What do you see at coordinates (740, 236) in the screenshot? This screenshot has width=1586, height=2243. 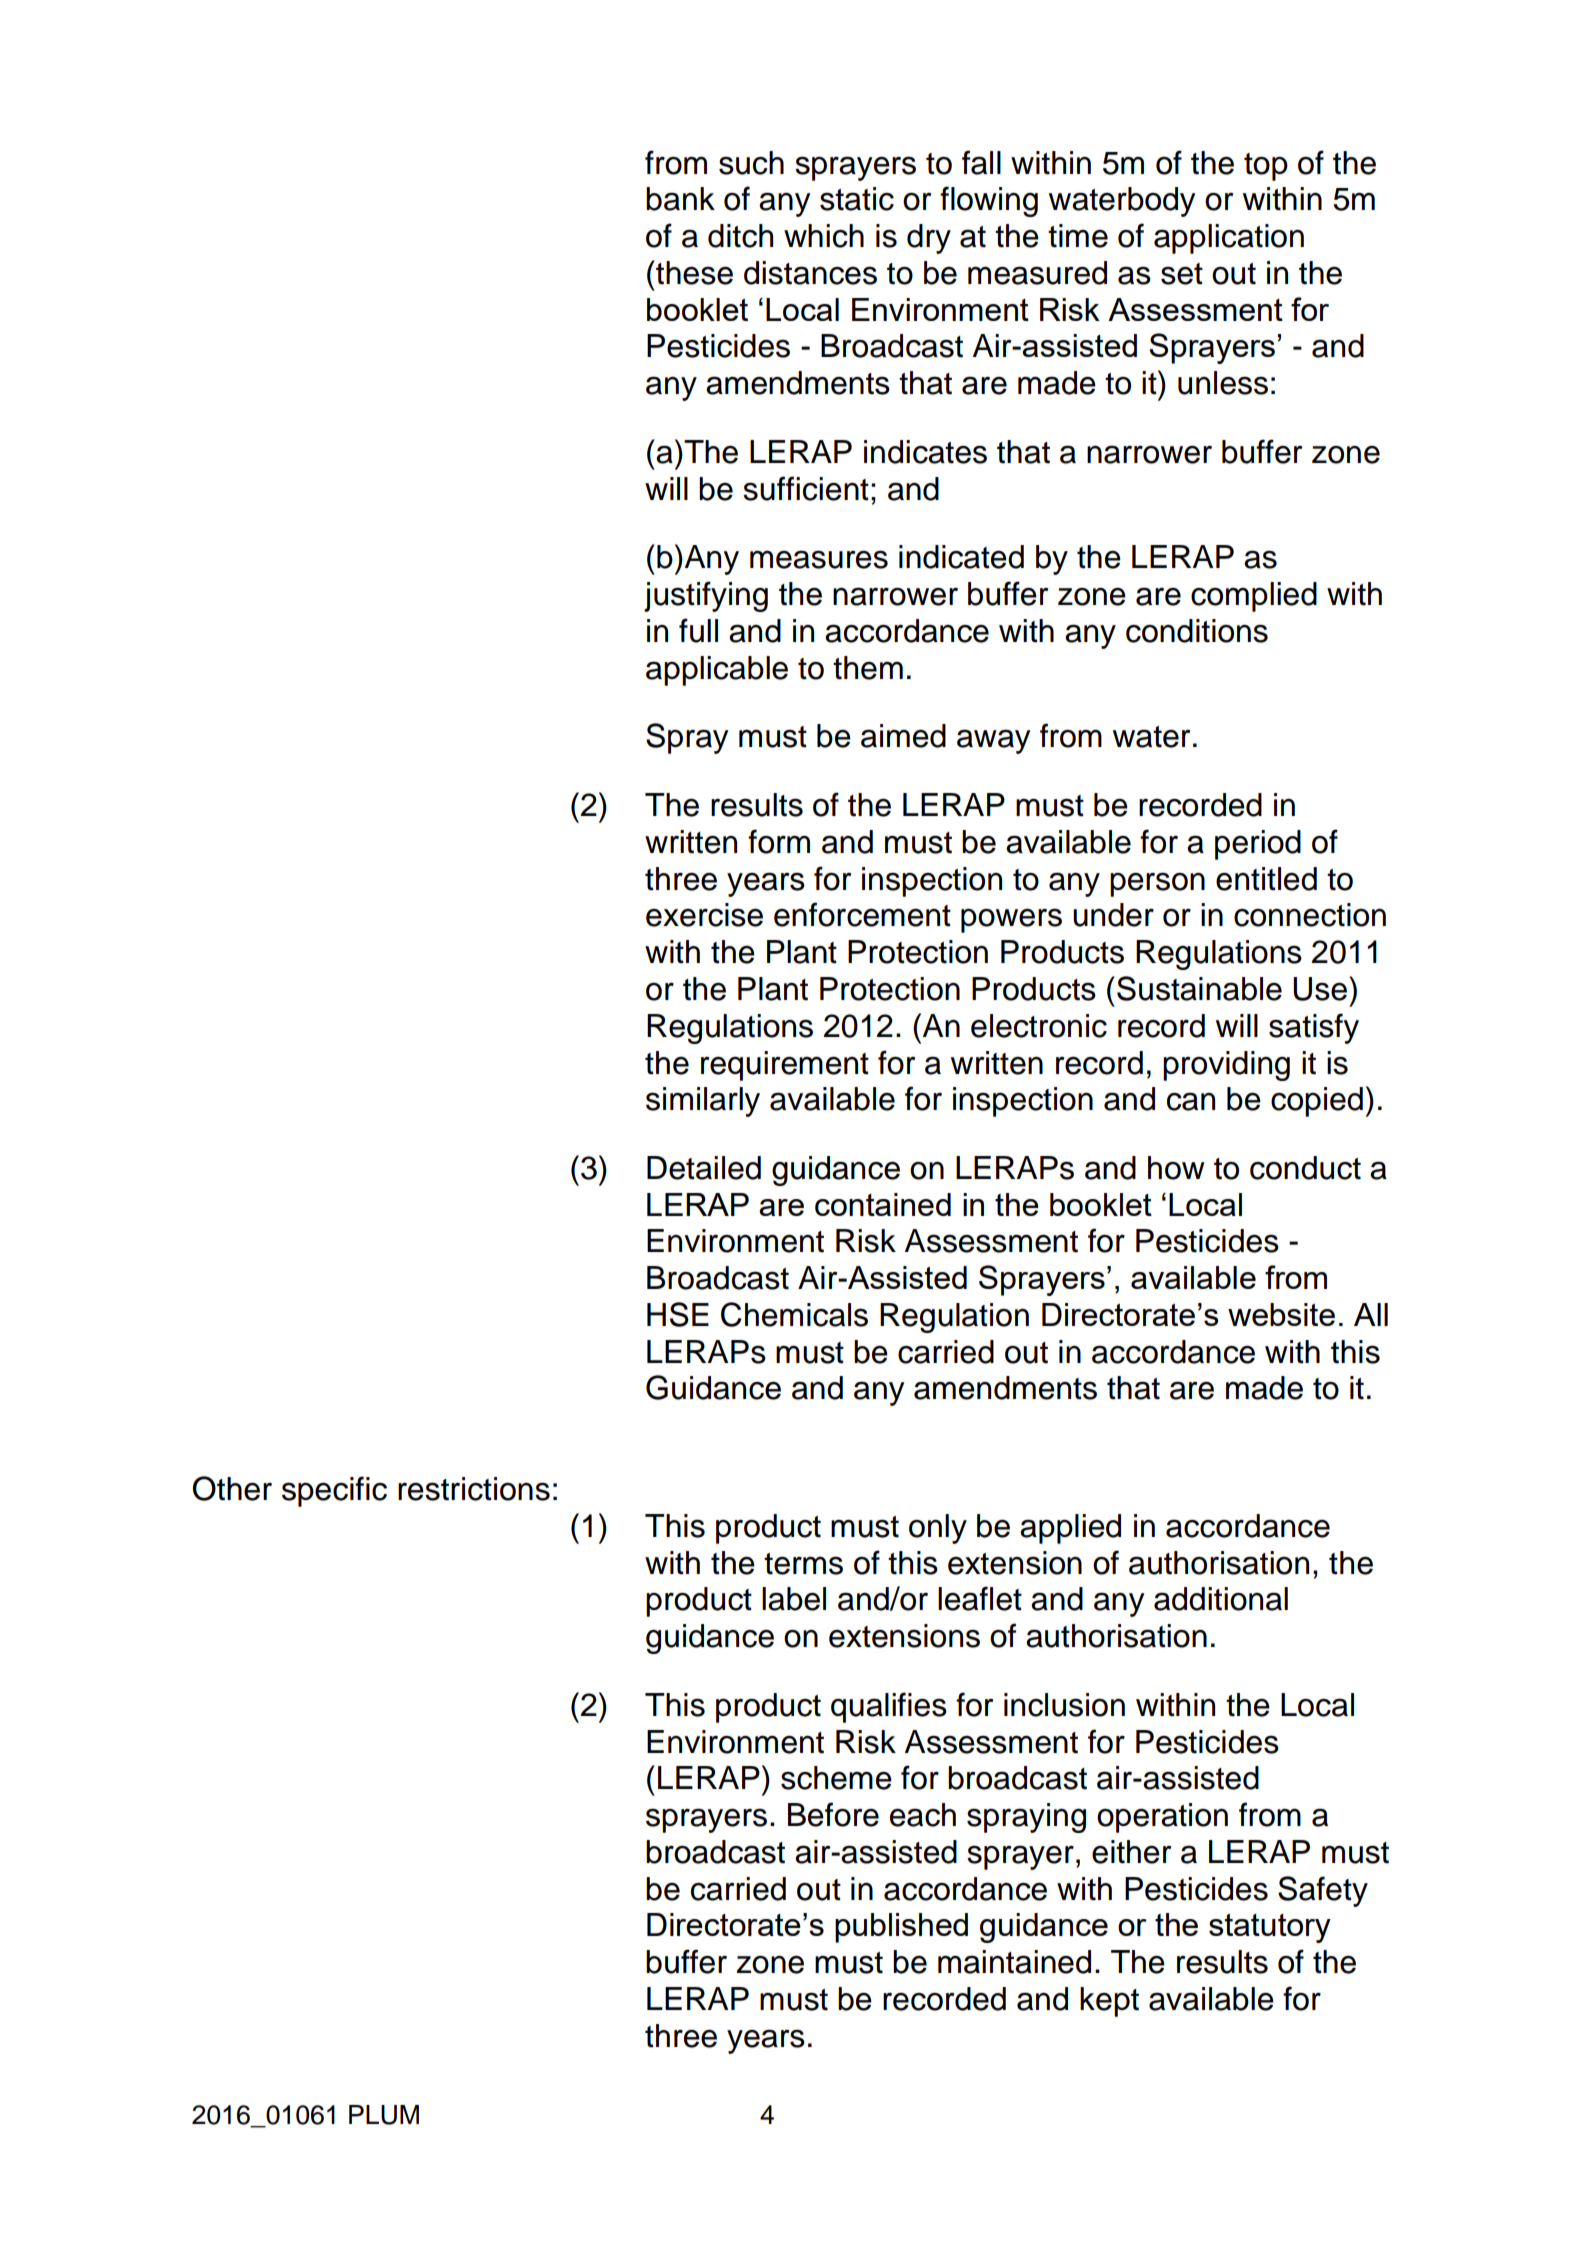 I see `ditch` at bounding box center [740, 236].
